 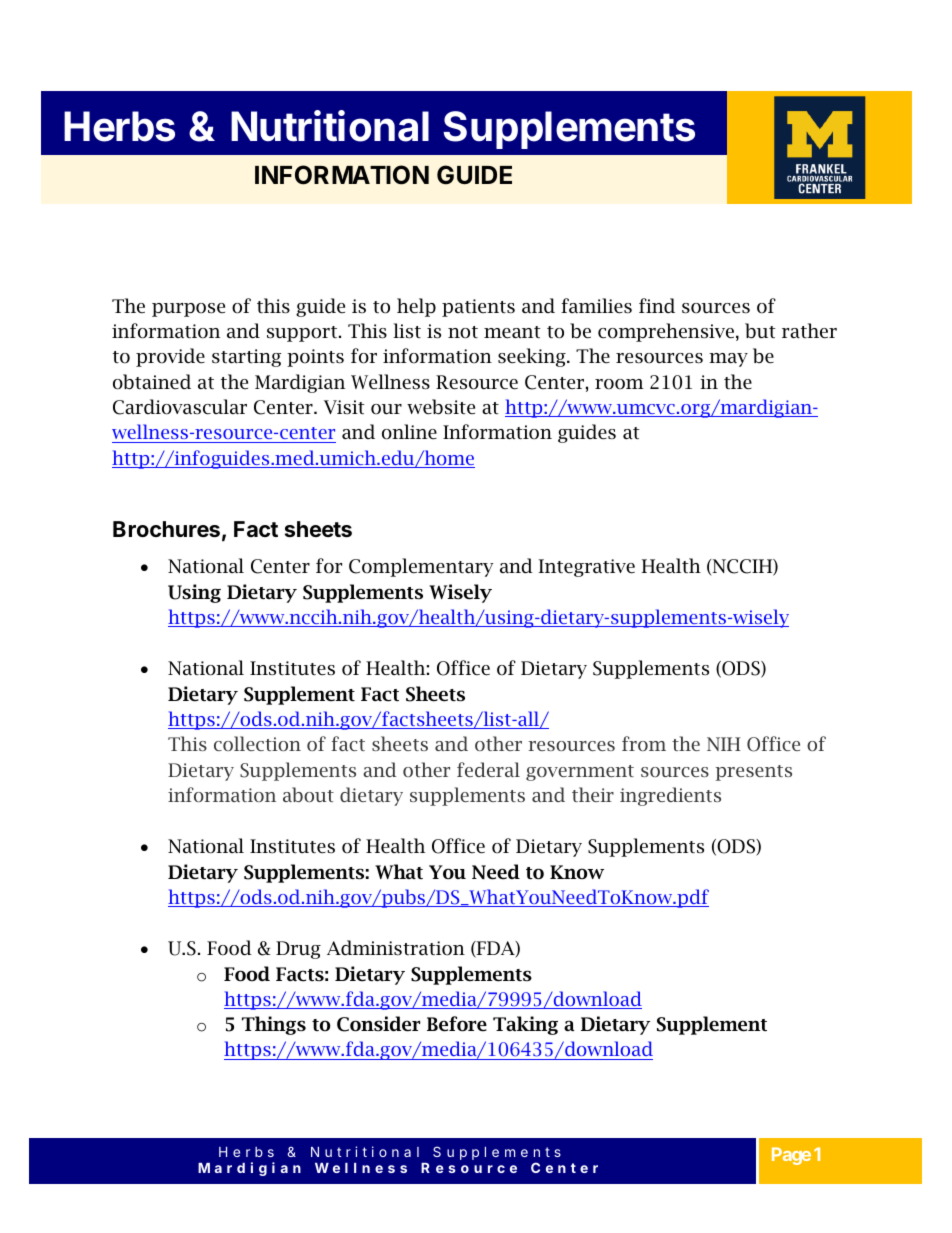 I want to click on purpose, so click(x=188, y=310).
